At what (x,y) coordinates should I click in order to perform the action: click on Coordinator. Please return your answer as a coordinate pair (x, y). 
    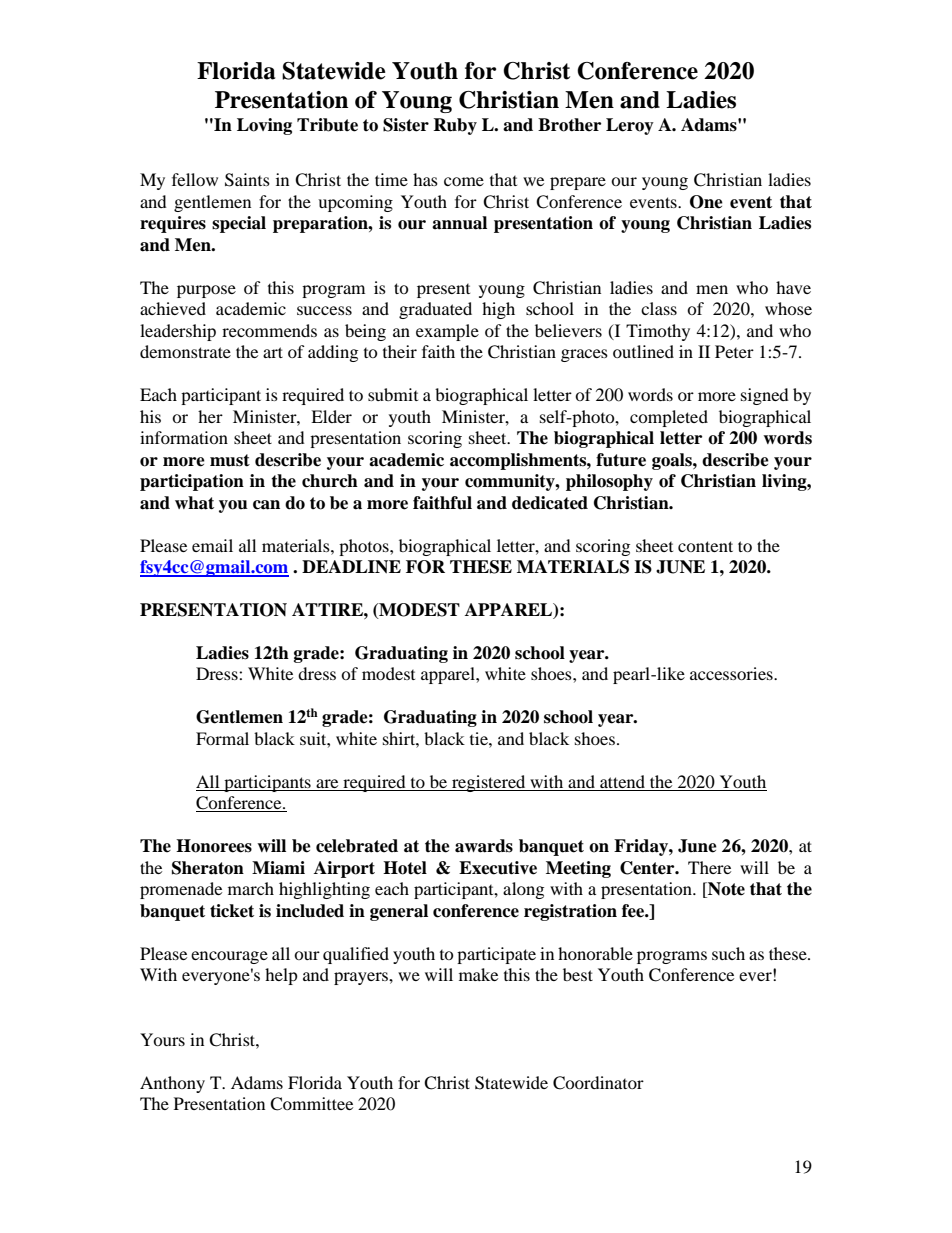
    Looking at the image, I should click on (598, 1083).
